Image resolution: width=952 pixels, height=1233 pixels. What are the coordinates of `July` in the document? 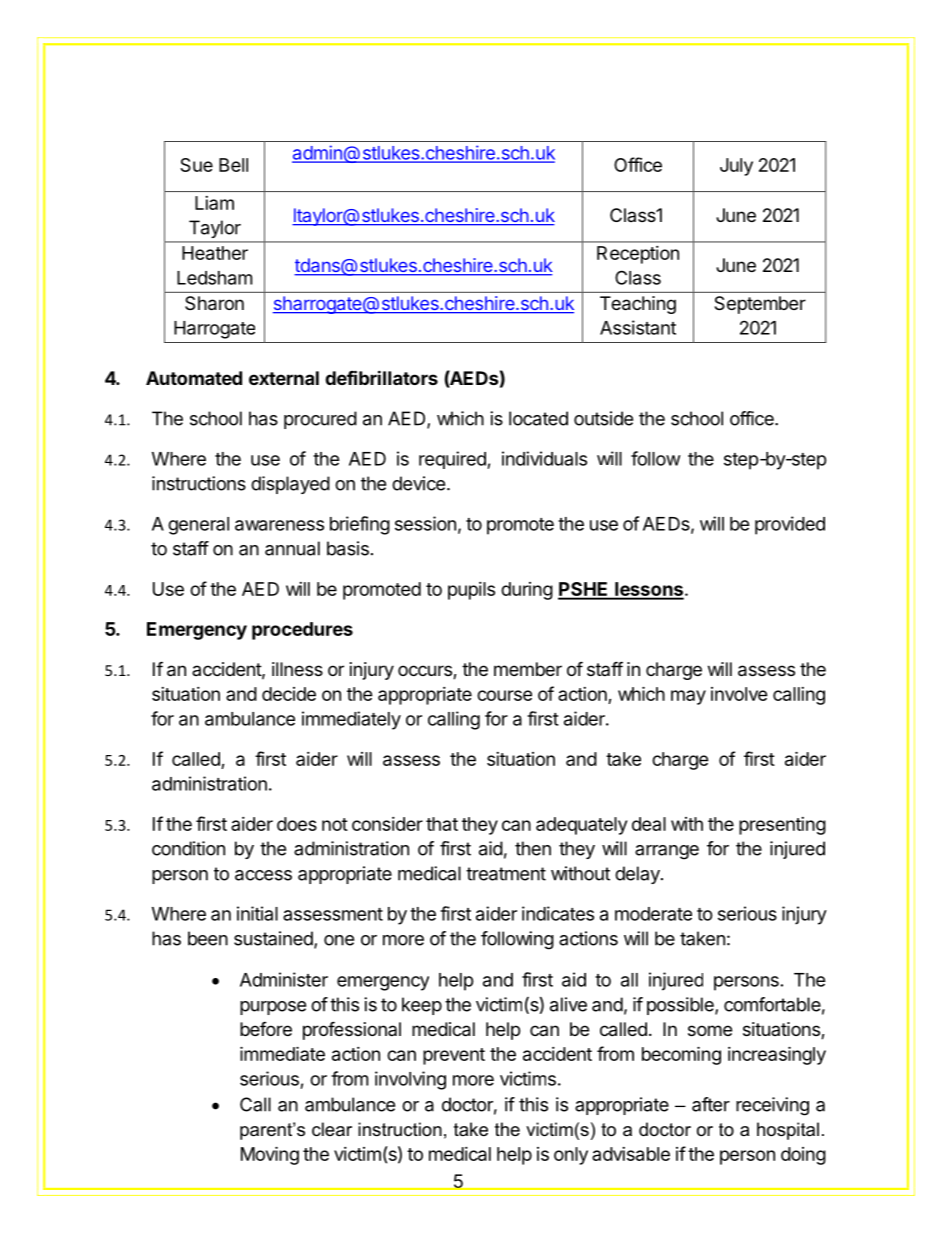 It's located at (736, 167).
